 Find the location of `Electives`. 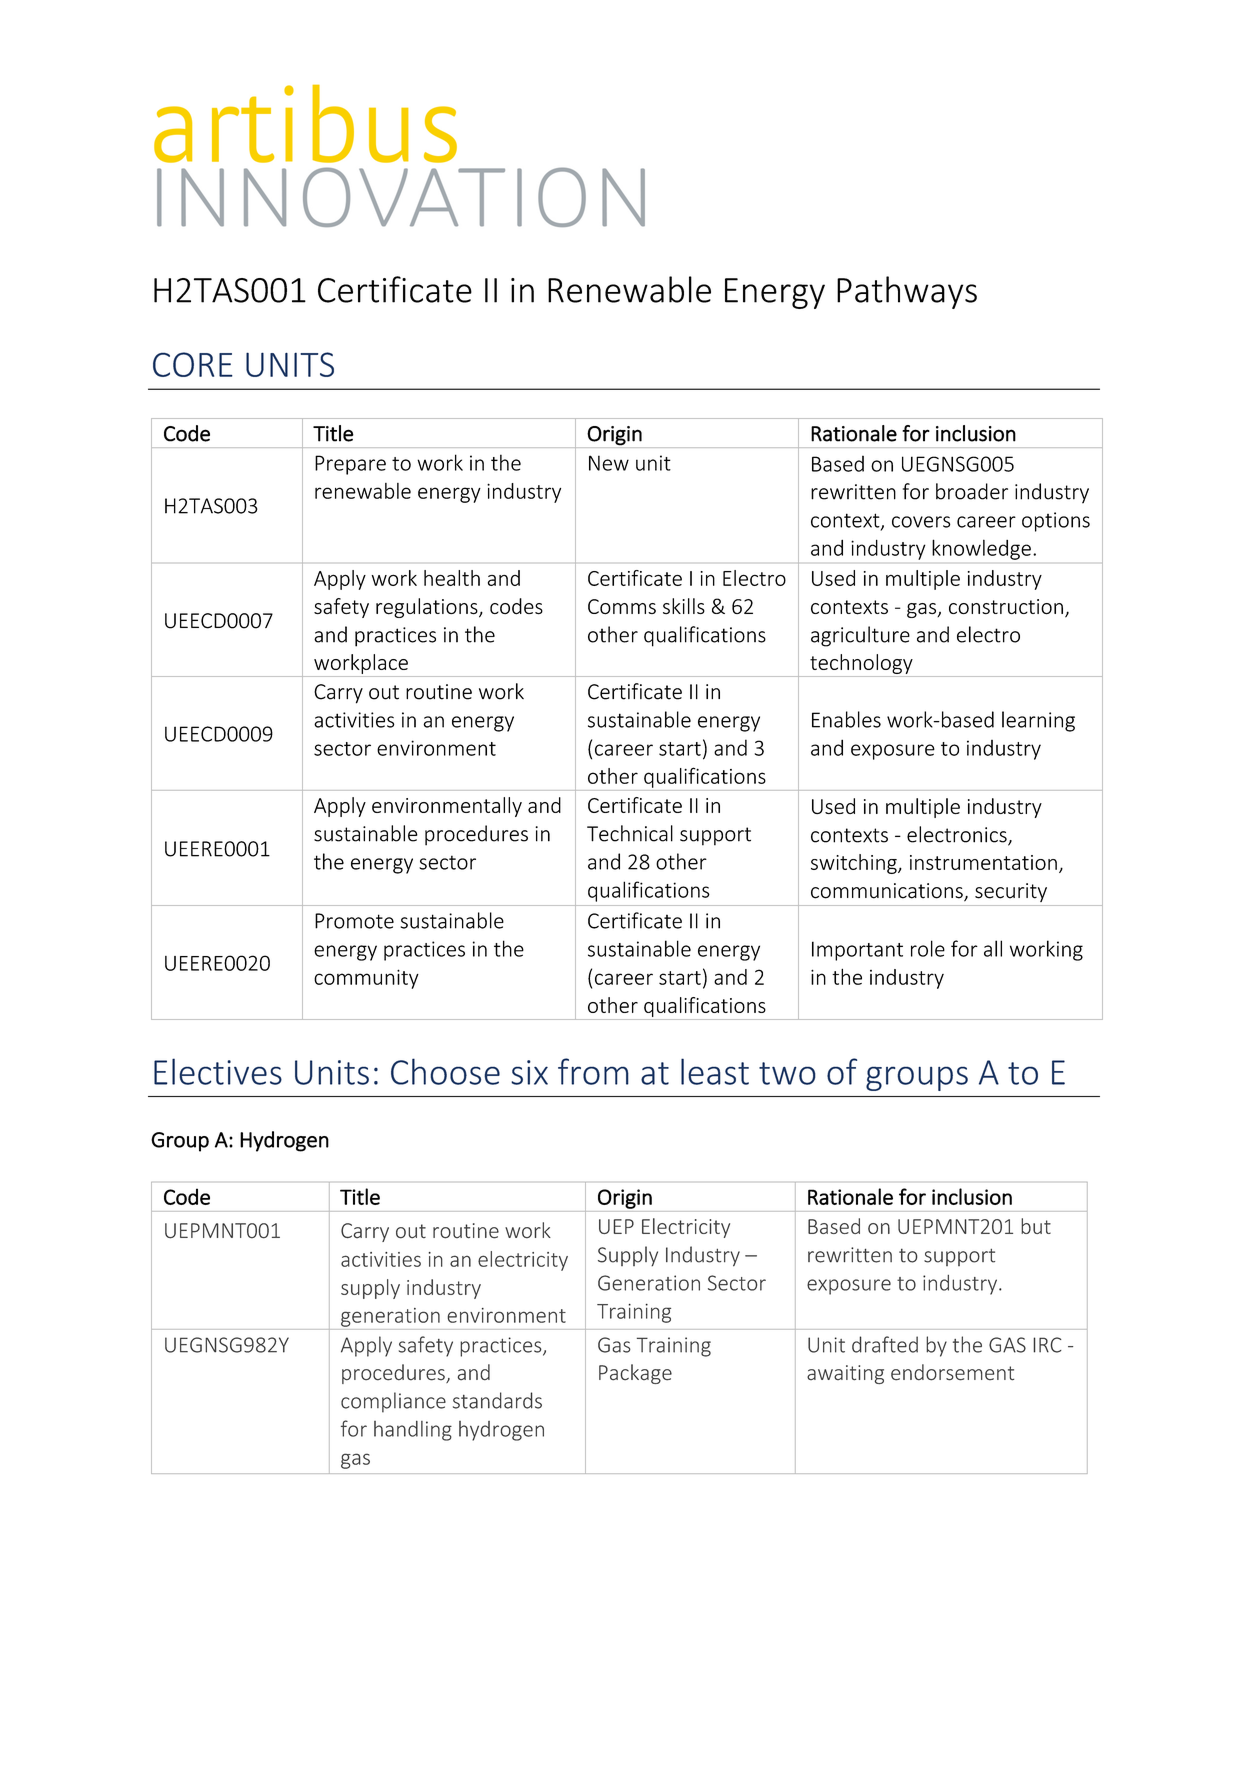

Electives is located at coordinates (218, 1071).
